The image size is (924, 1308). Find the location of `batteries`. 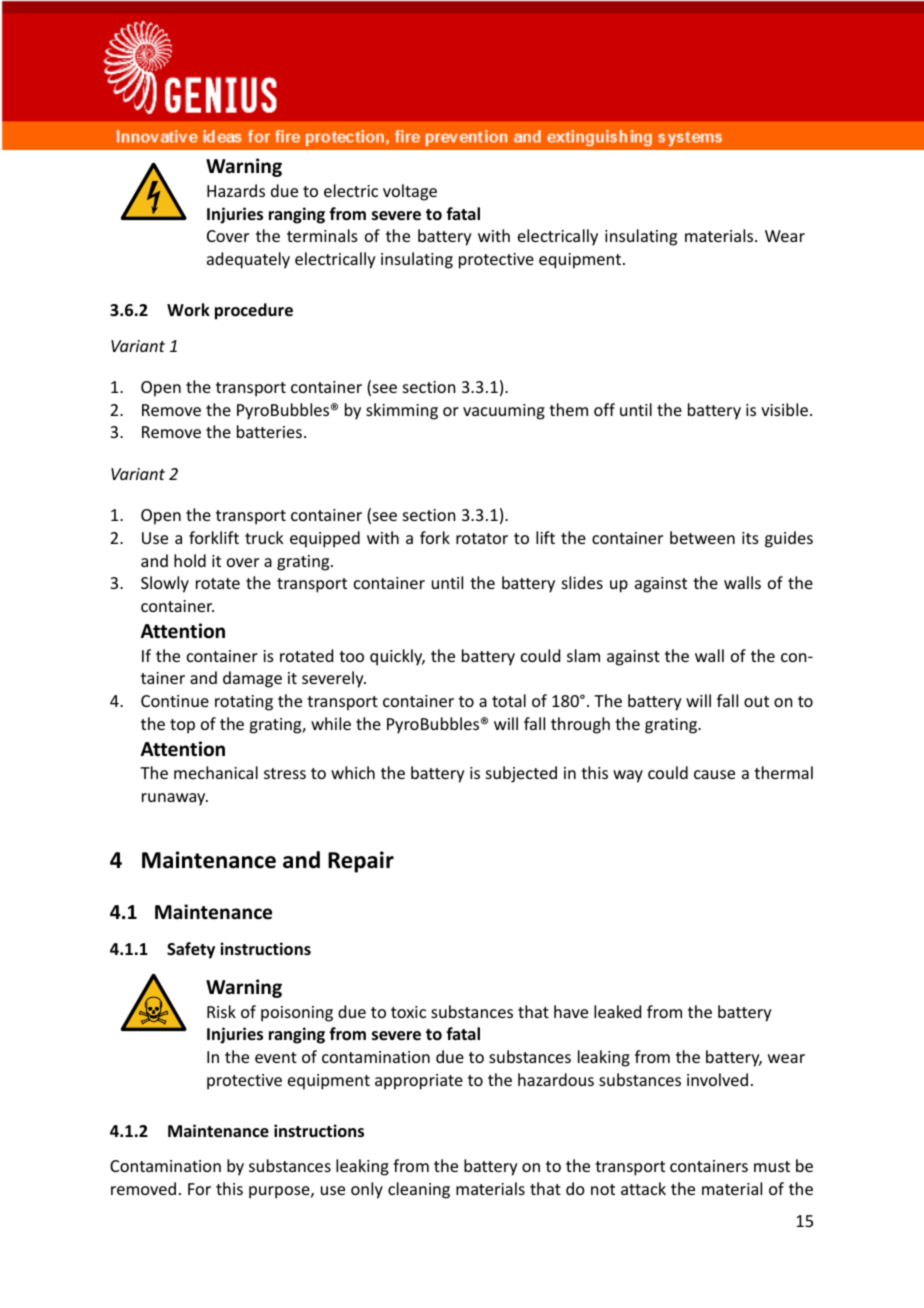

batteries is located at coordinates (269, 431).
